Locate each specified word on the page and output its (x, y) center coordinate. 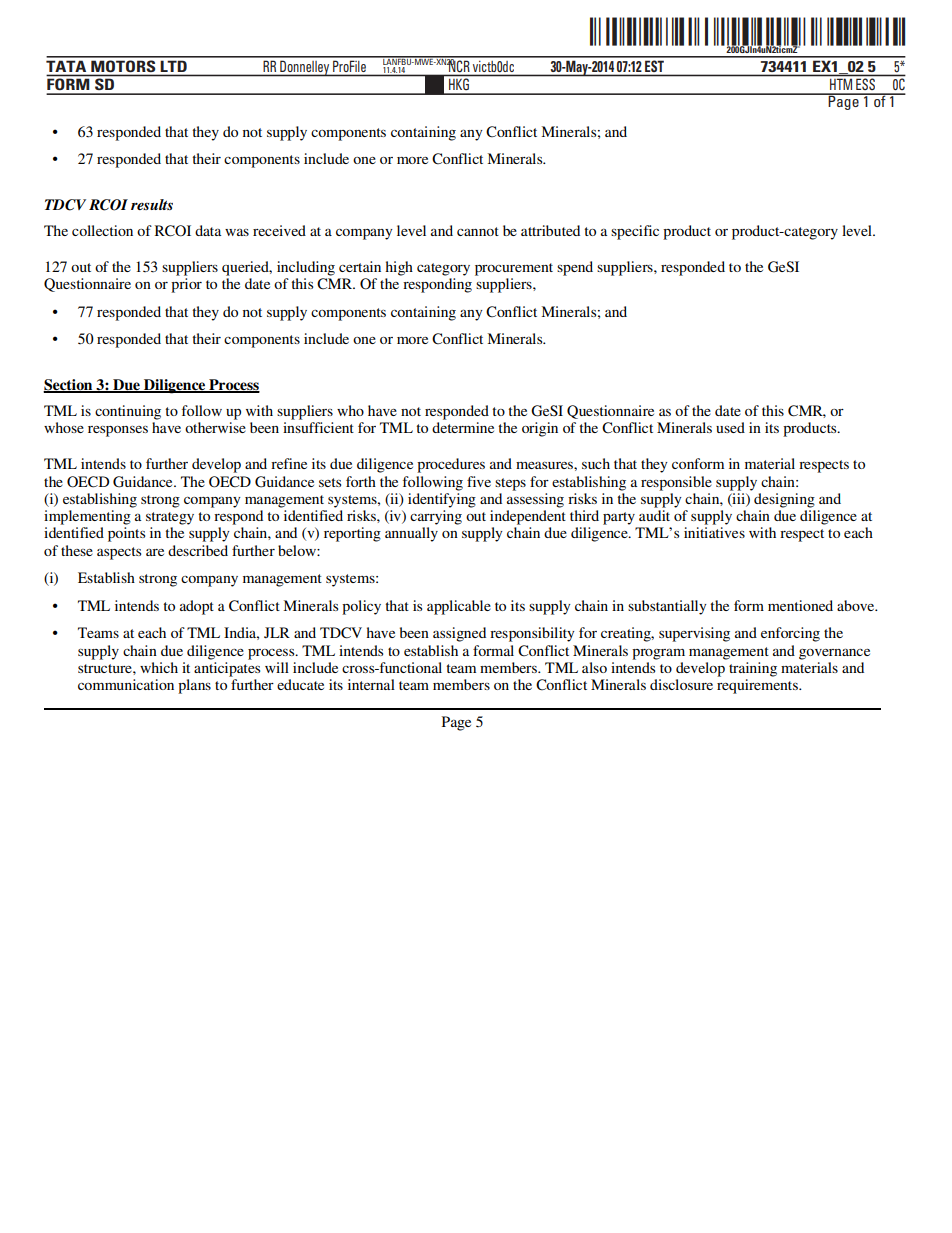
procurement (514, 269)
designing (784, 500)
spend (575, 268)
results (152, 204)
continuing (128, 412)
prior (186, 285)
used (730, 427)
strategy (170, 518)
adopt (197, 607)
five (479, 481)
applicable (459, 607)
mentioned (800, 605)
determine (463, 427)
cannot (478, 231)
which (159, 667)
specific (635, 232)
